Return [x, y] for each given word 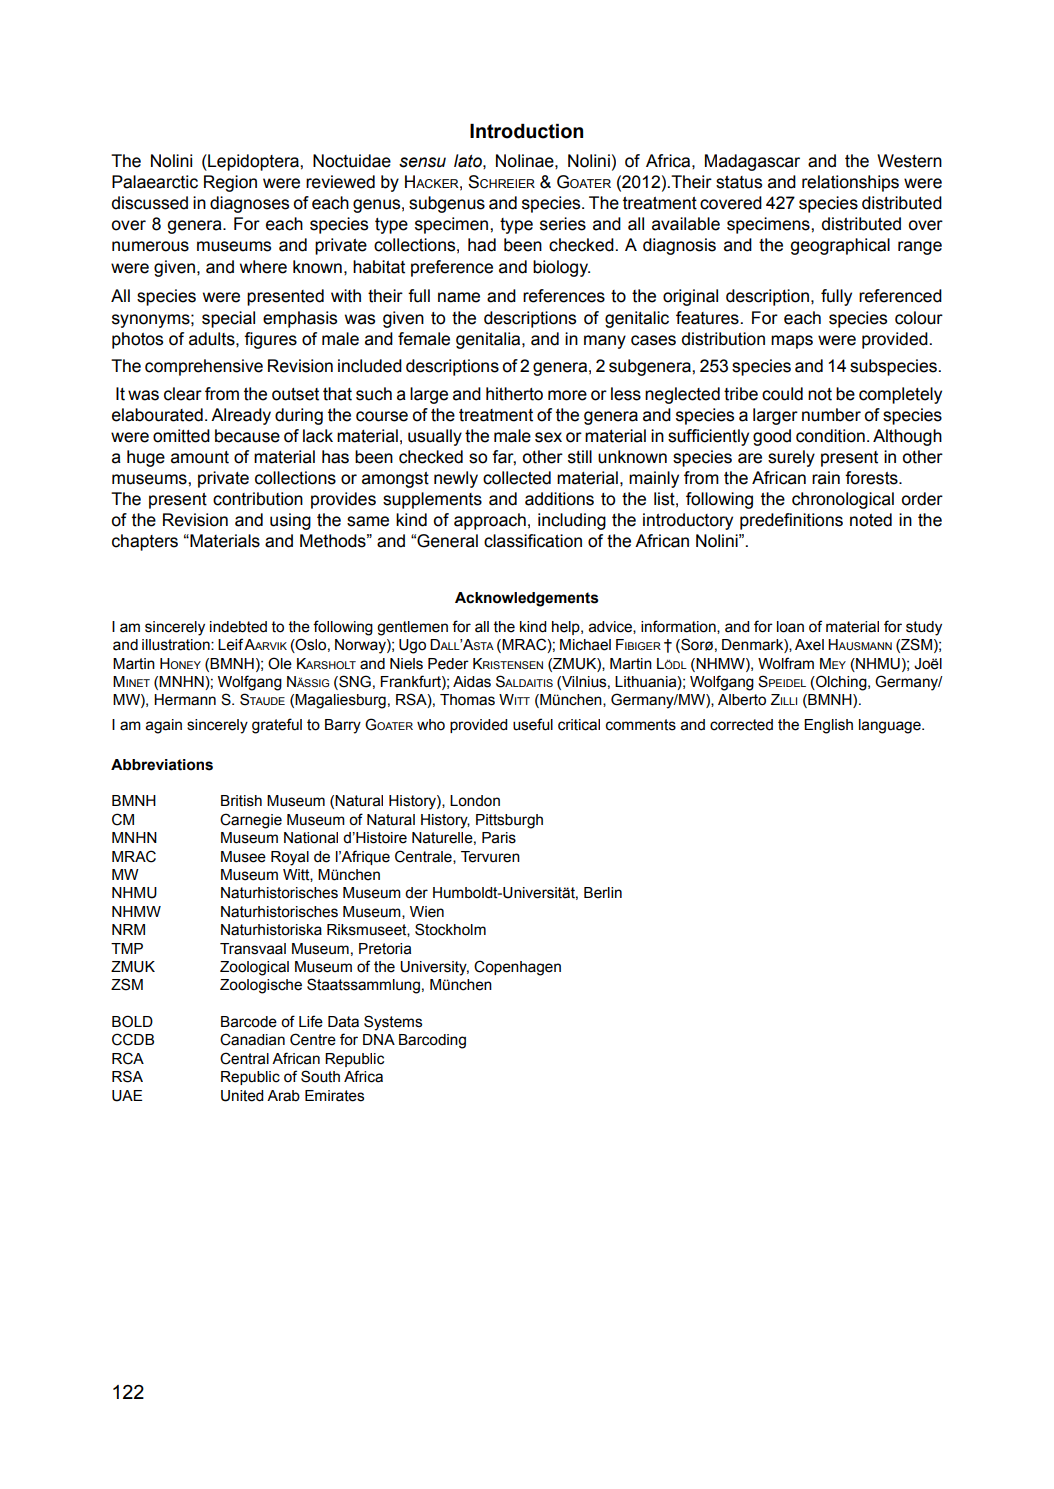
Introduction [526, 131]
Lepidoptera [253, 162]
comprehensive [204, 367]
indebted [238, 627]
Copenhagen [517, 968]
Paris [499, 838]
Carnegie [251, 821]
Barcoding [432, 1041]
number [831, 415]
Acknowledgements [527, 599]
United [242, 1096]
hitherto [514, 394]
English [828, 726]
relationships [850, 183]
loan [790, 627]
